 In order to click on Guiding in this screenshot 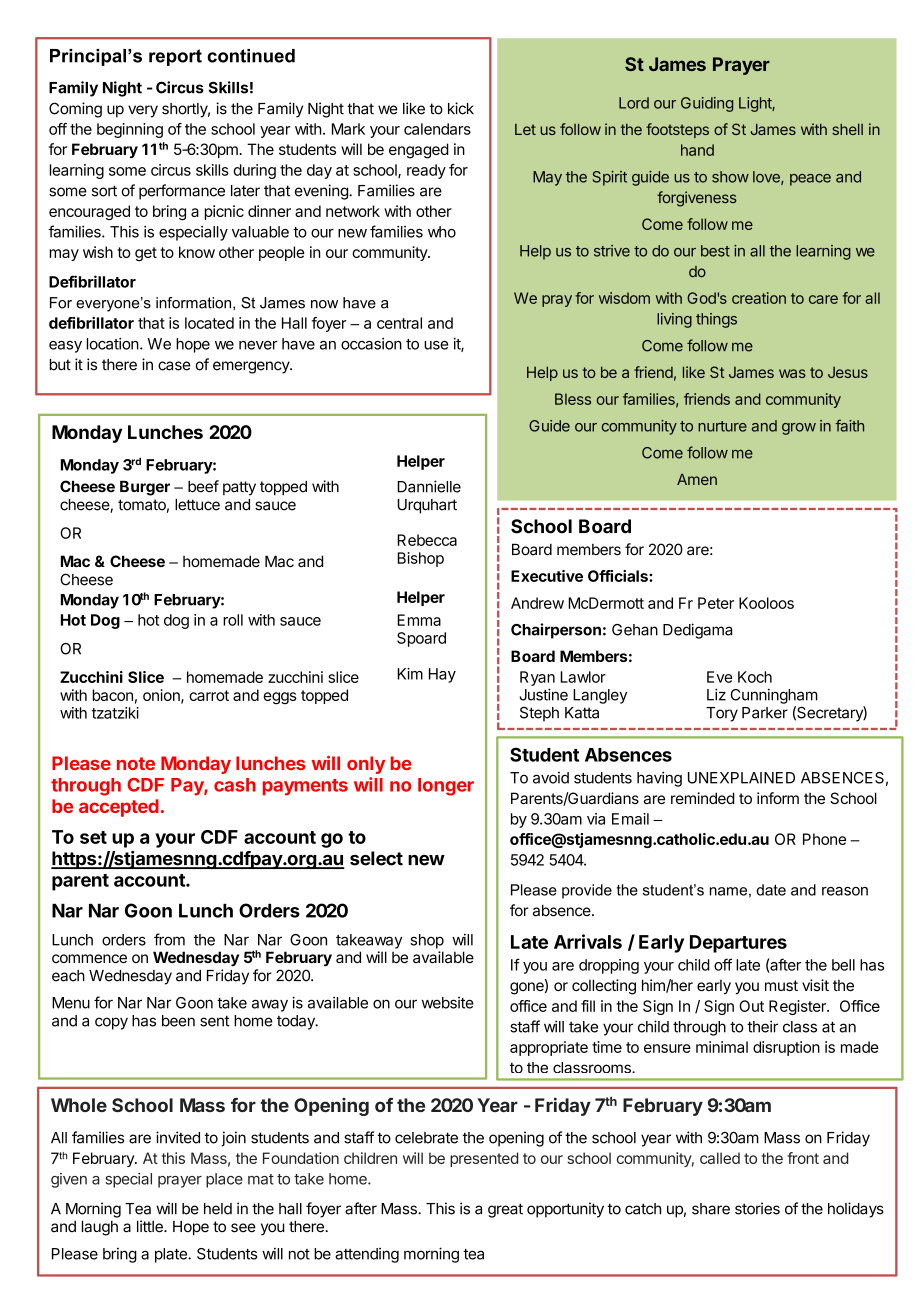, I will do `click(707, 104)`.
